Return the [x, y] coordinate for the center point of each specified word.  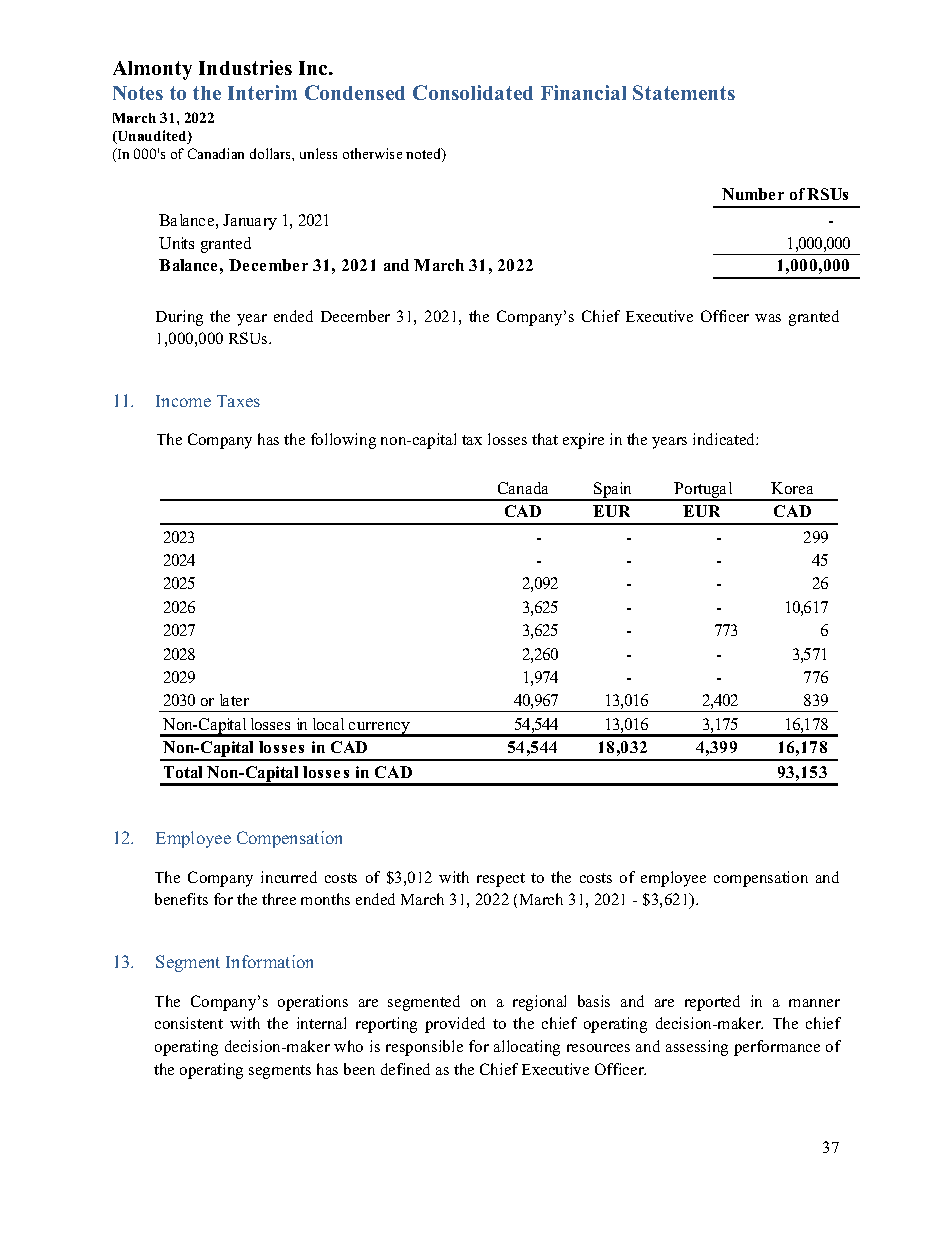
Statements [684, 92]
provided [455, 1025]
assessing [697, 1048]
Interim [262, 92]
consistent [189, 1023]
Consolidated [473, 92]
